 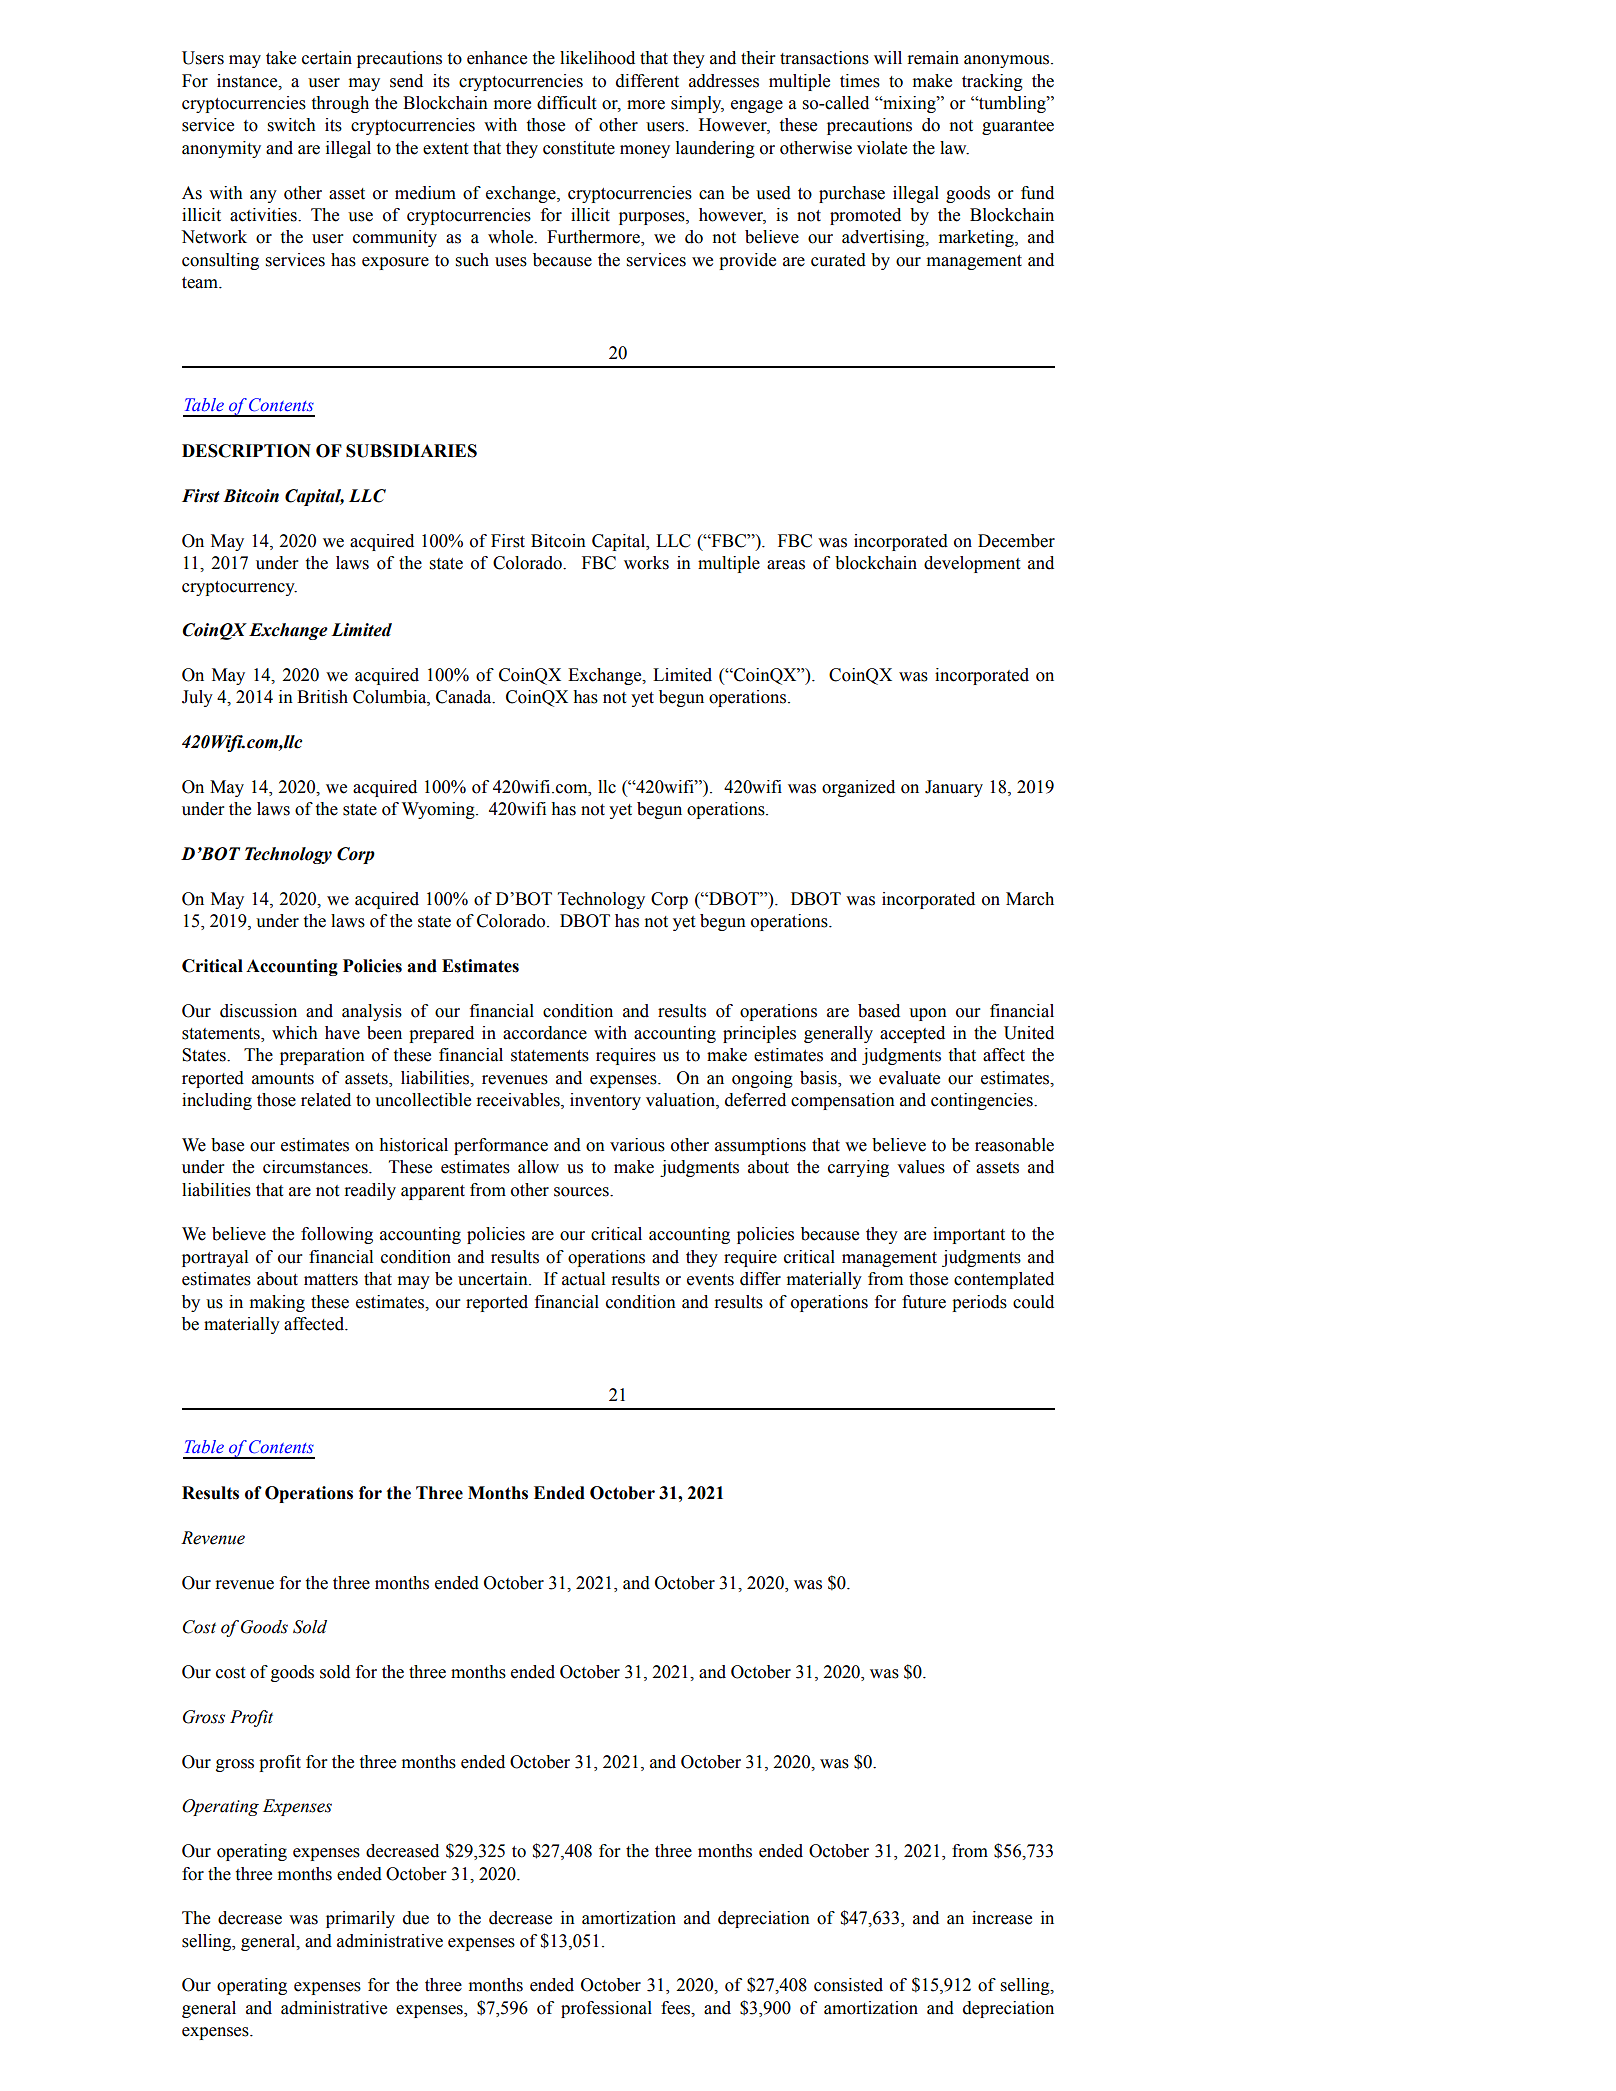 What do you see at coordinates (277, 1303) in the screenshot?
I see `making` at bounding box center [277, 1303].
